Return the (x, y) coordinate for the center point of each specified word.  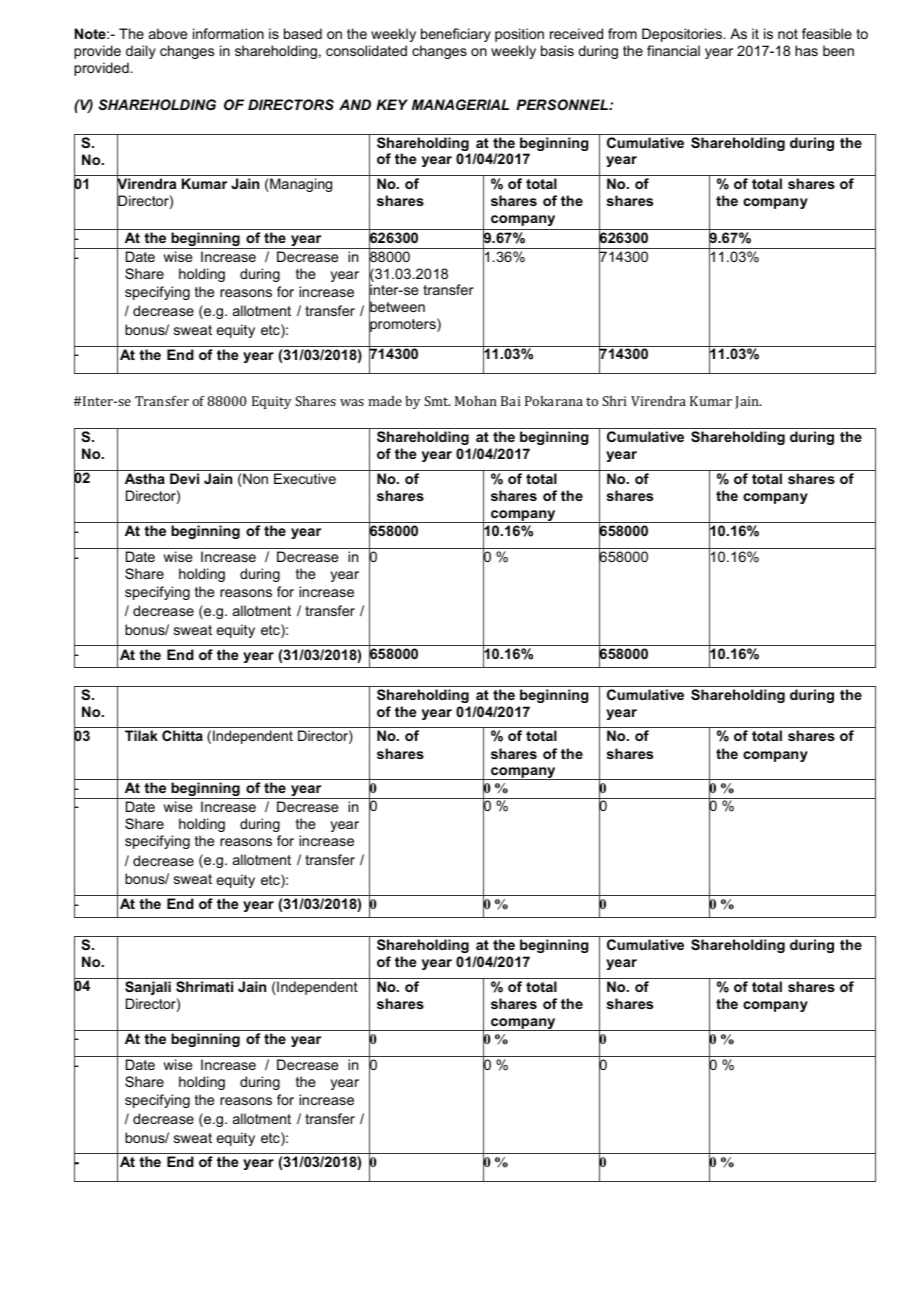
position (519, 35)
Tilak (141, 735)
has (806, 50)
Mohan (476, 401)
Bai (511, 401)
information (228, 33)
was (352, 402)
